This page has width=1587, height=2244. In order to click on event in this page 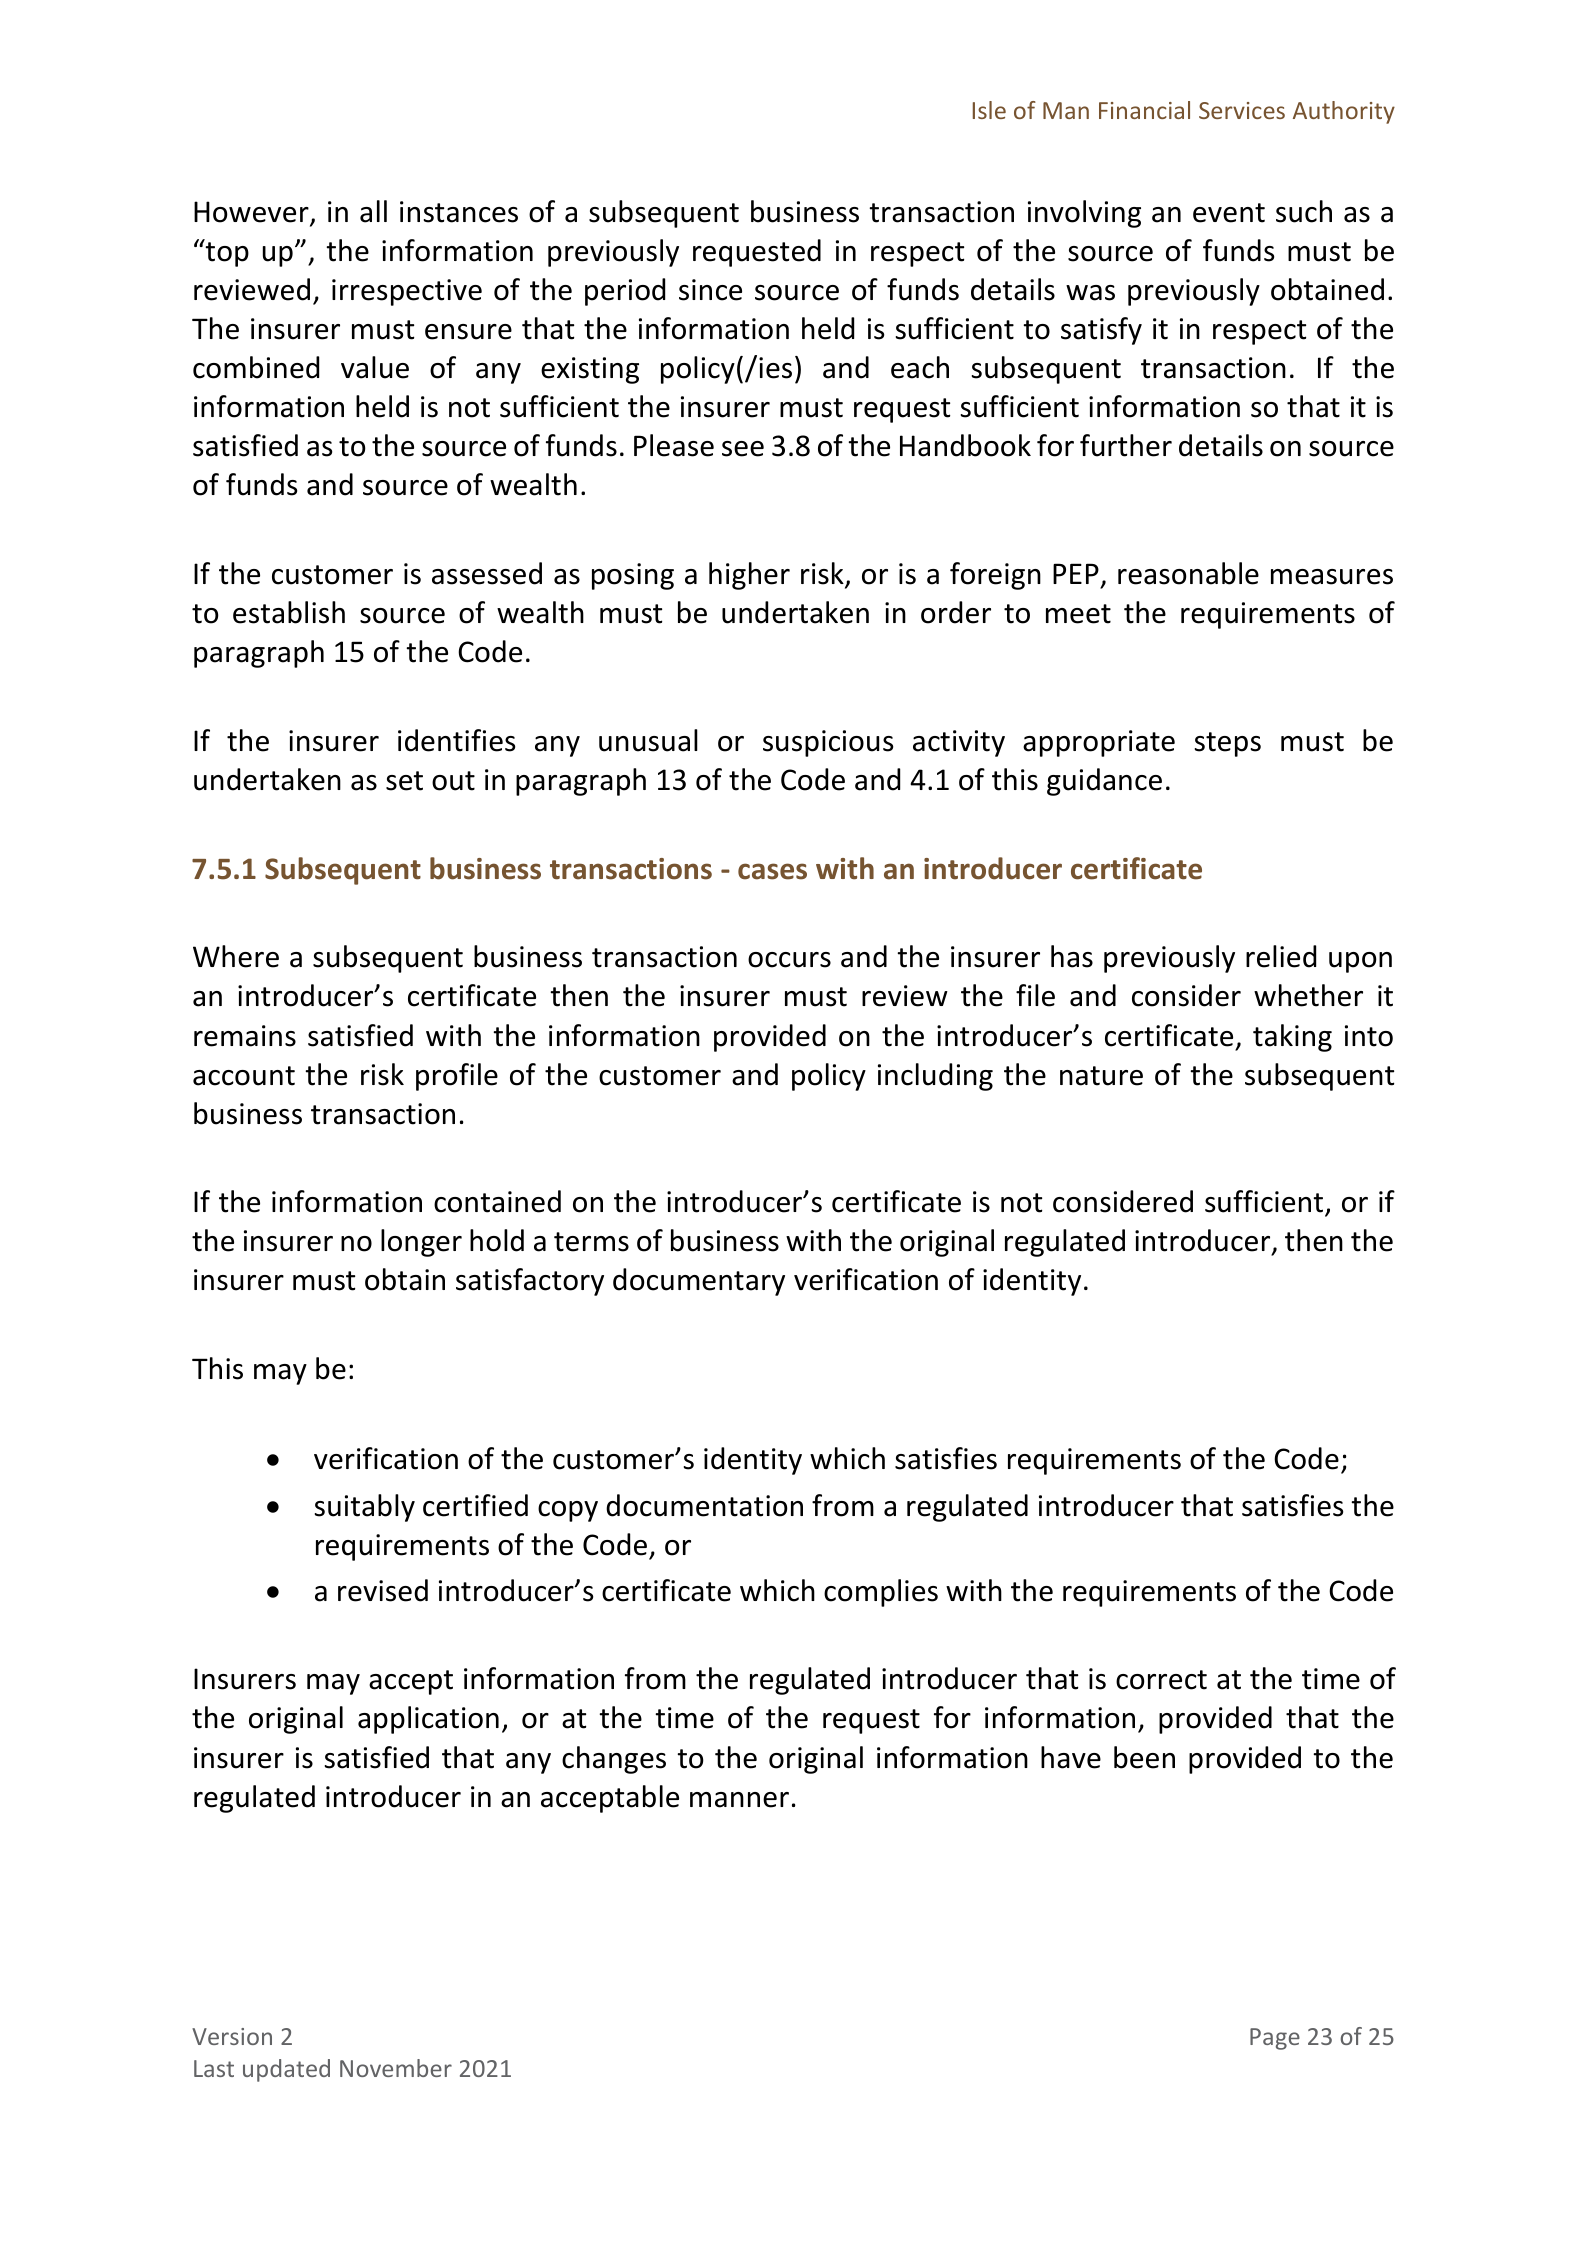, I will do `click(1229, 213)`.
